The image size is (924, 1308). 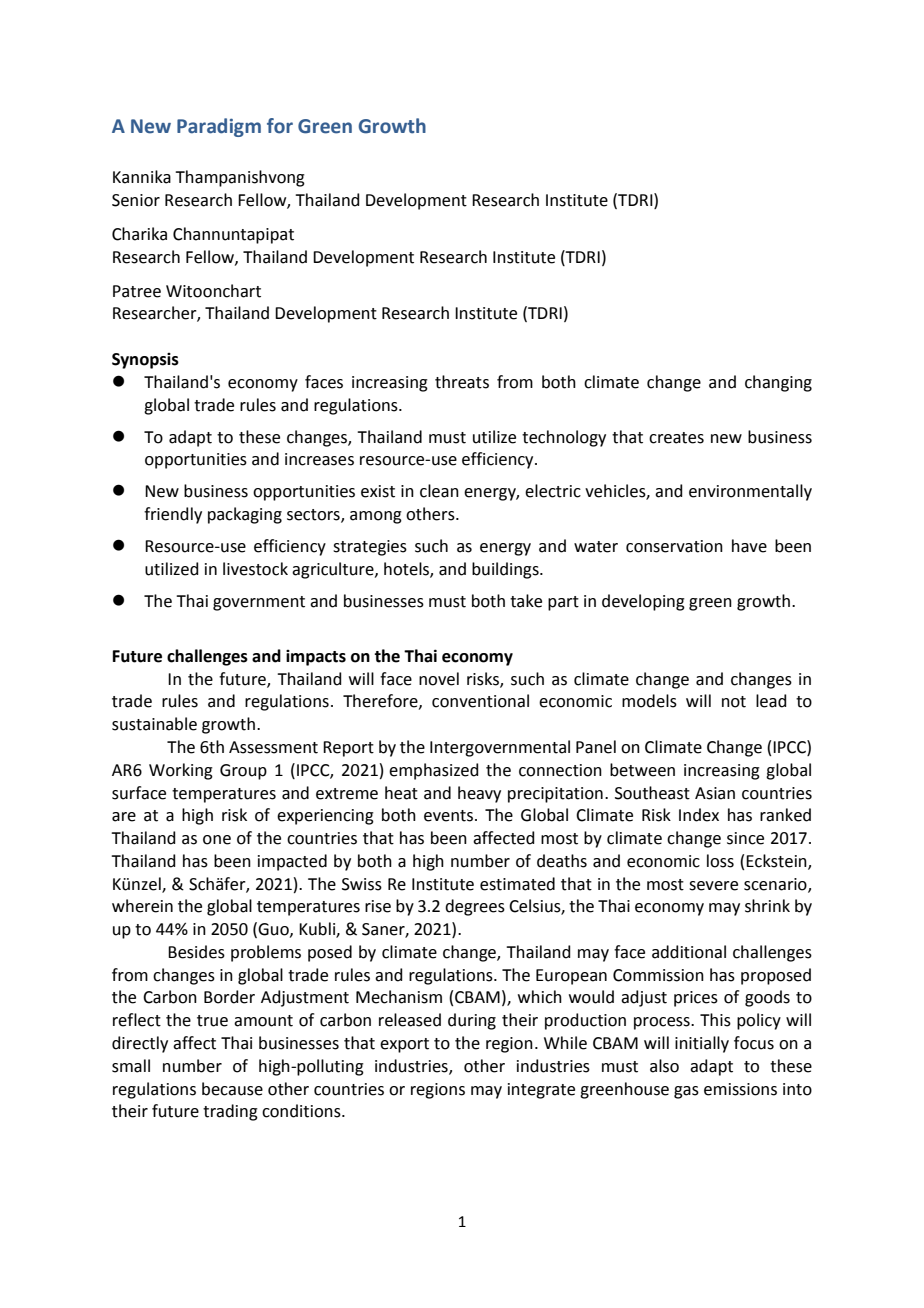 What do you see at coordinates (778, 383) in the screenshot?
I see `changing` at bounding box center [778, 383].
